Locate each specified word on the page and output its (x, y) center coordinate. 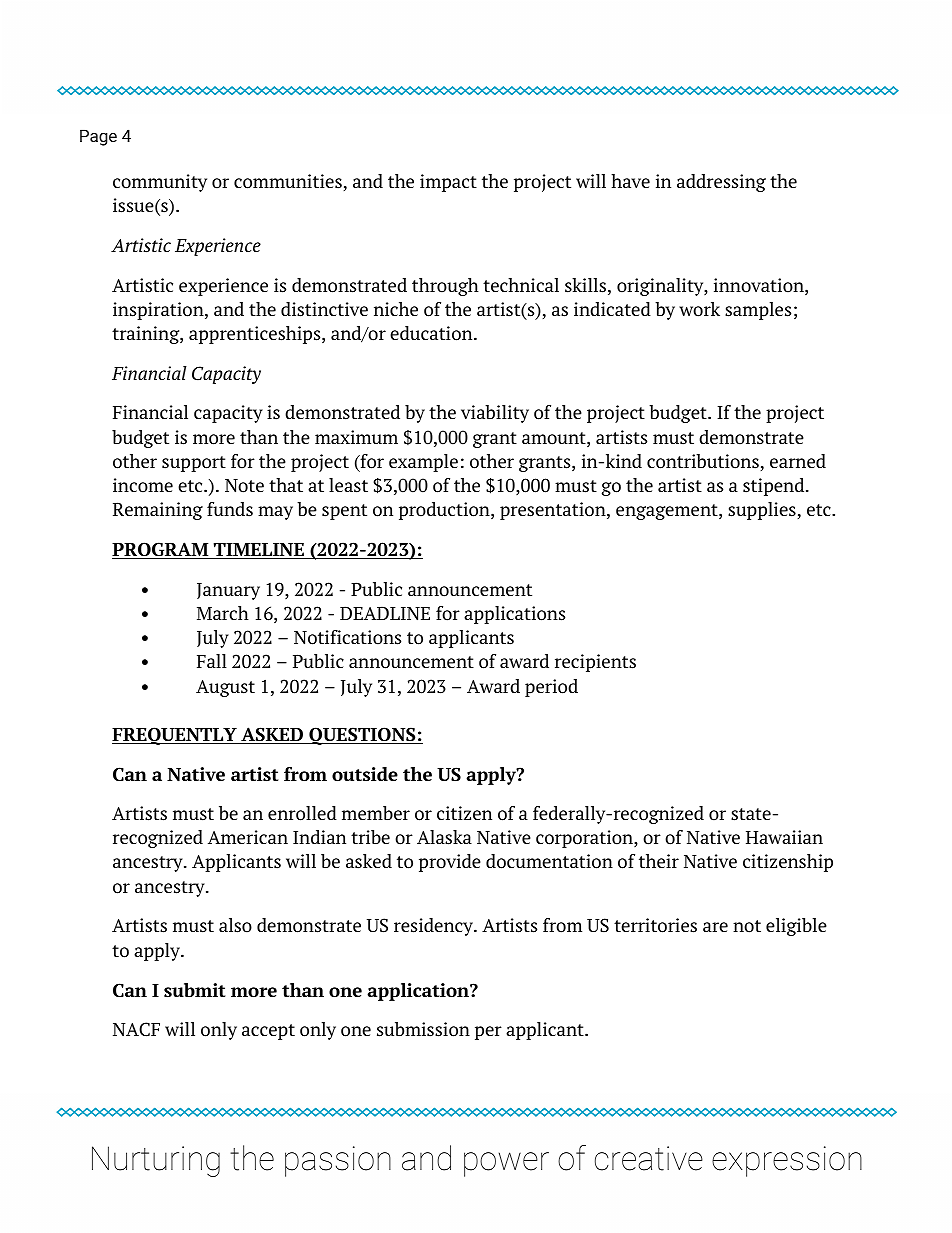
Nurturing (156, 1161)
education (432, 333)
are (715, 927)
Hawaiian (784, 837)
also (235, 925)
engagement (668, 512)
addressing (721, 183)
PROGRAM (161, 550)
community (160, 183)
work (699, 309)
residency (435, 927)
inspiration (159, 311)
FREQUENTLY (175, 736)
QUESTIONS (362, 736)
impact (448, 183)
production (445, 511)
